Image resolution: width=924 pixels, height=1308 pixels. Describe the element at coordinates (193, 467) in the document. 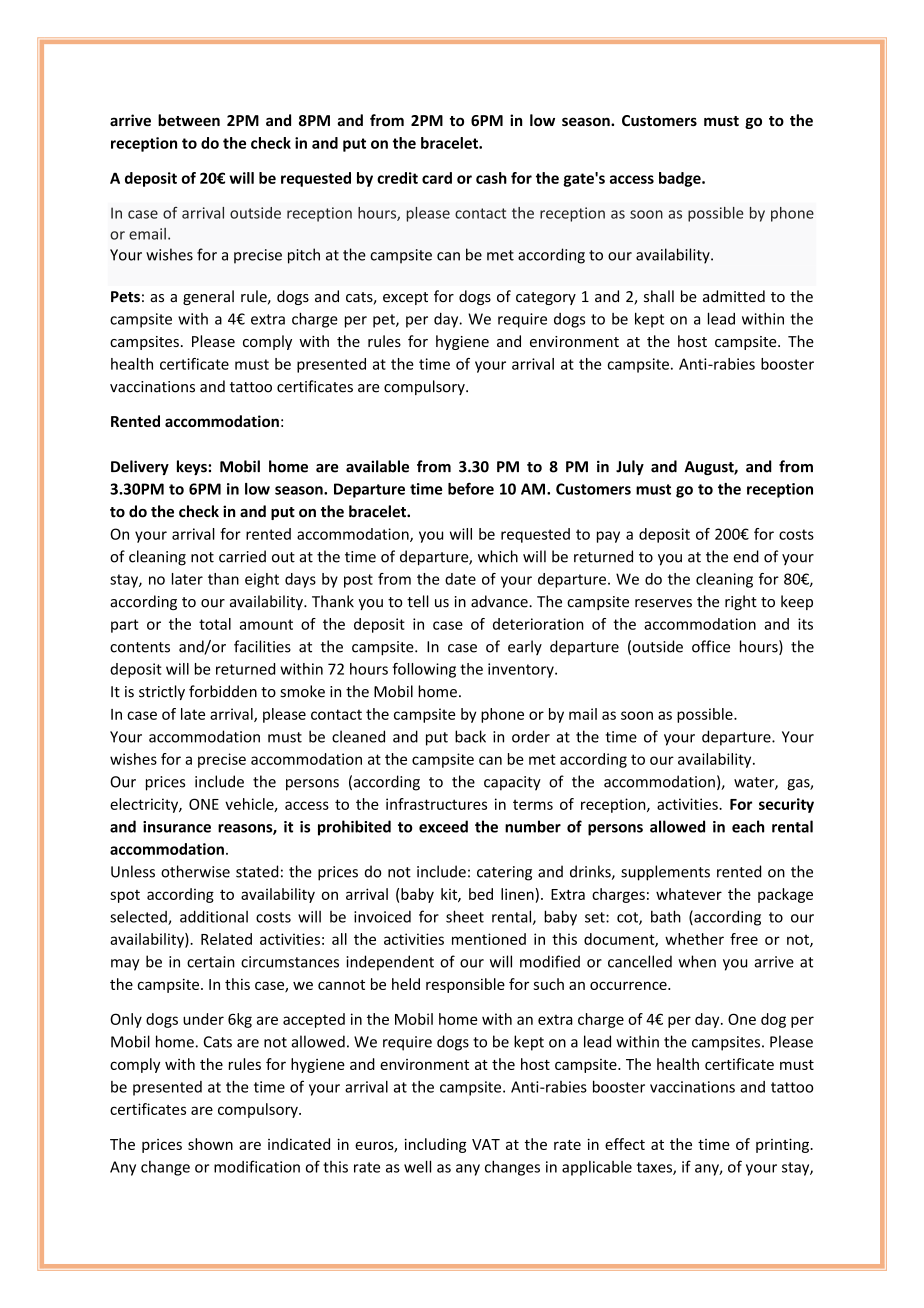

I see `keys` at that location.
